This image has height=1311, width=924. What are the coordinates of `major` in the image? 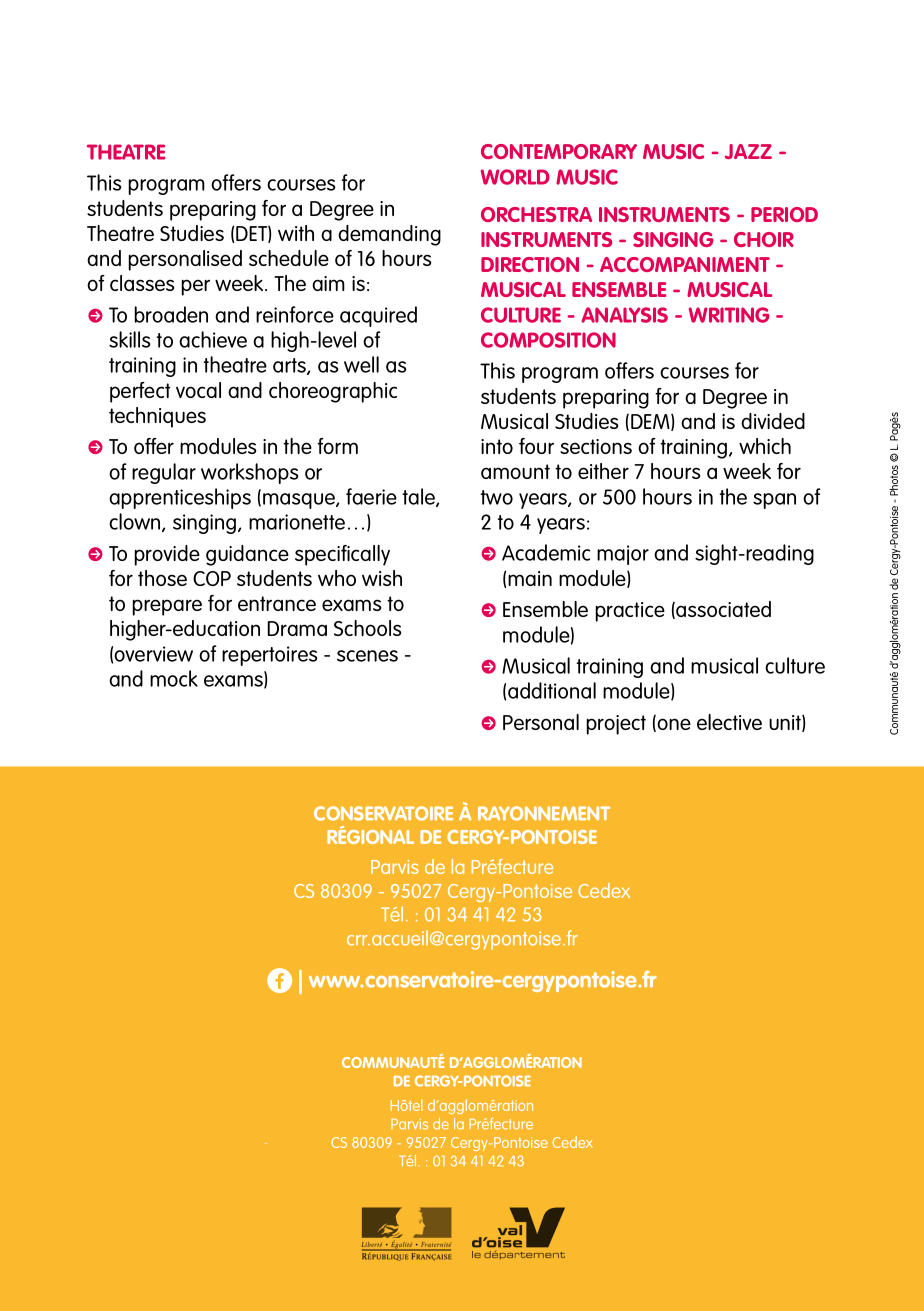 It's located at (623, 555).
